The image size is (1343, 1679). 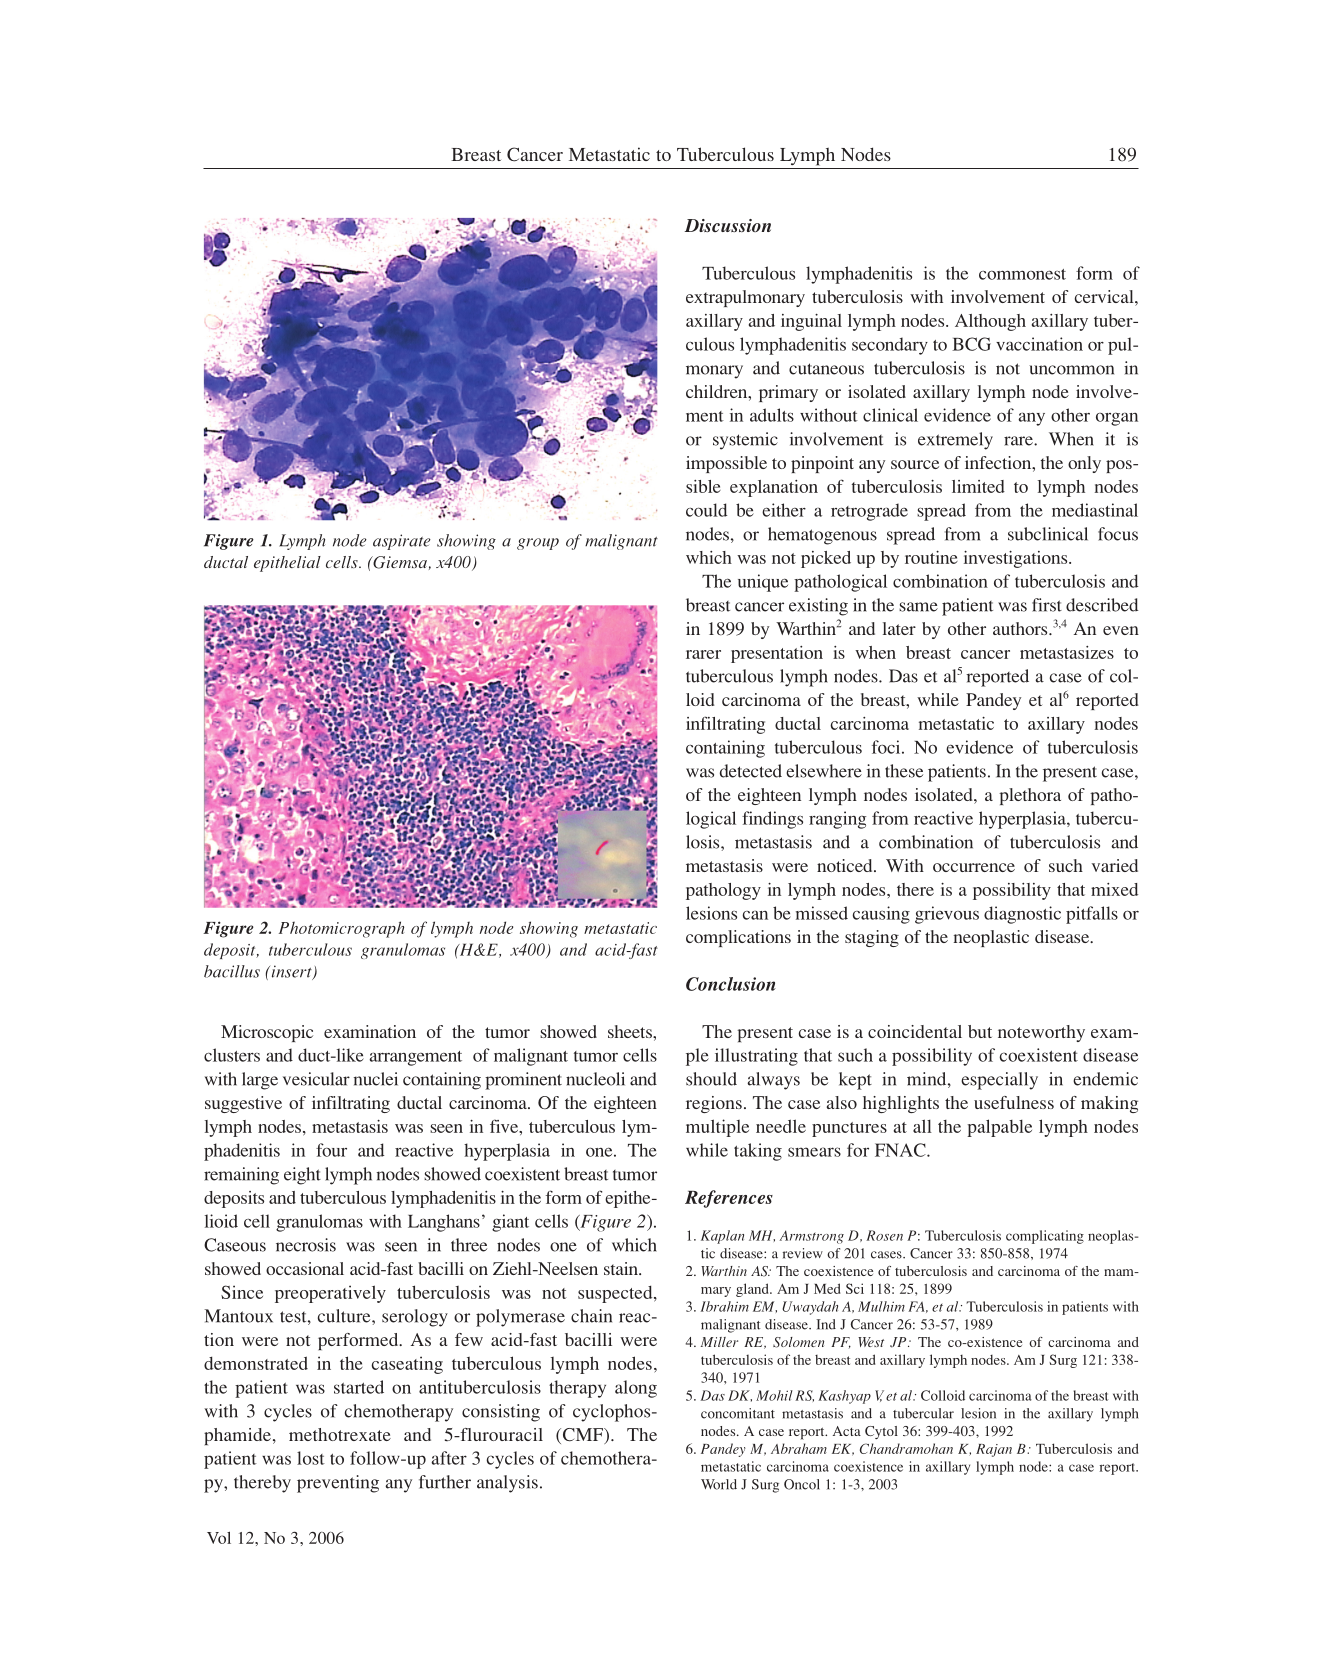 I want to click on aspirate, so click(x=402, y=542).
